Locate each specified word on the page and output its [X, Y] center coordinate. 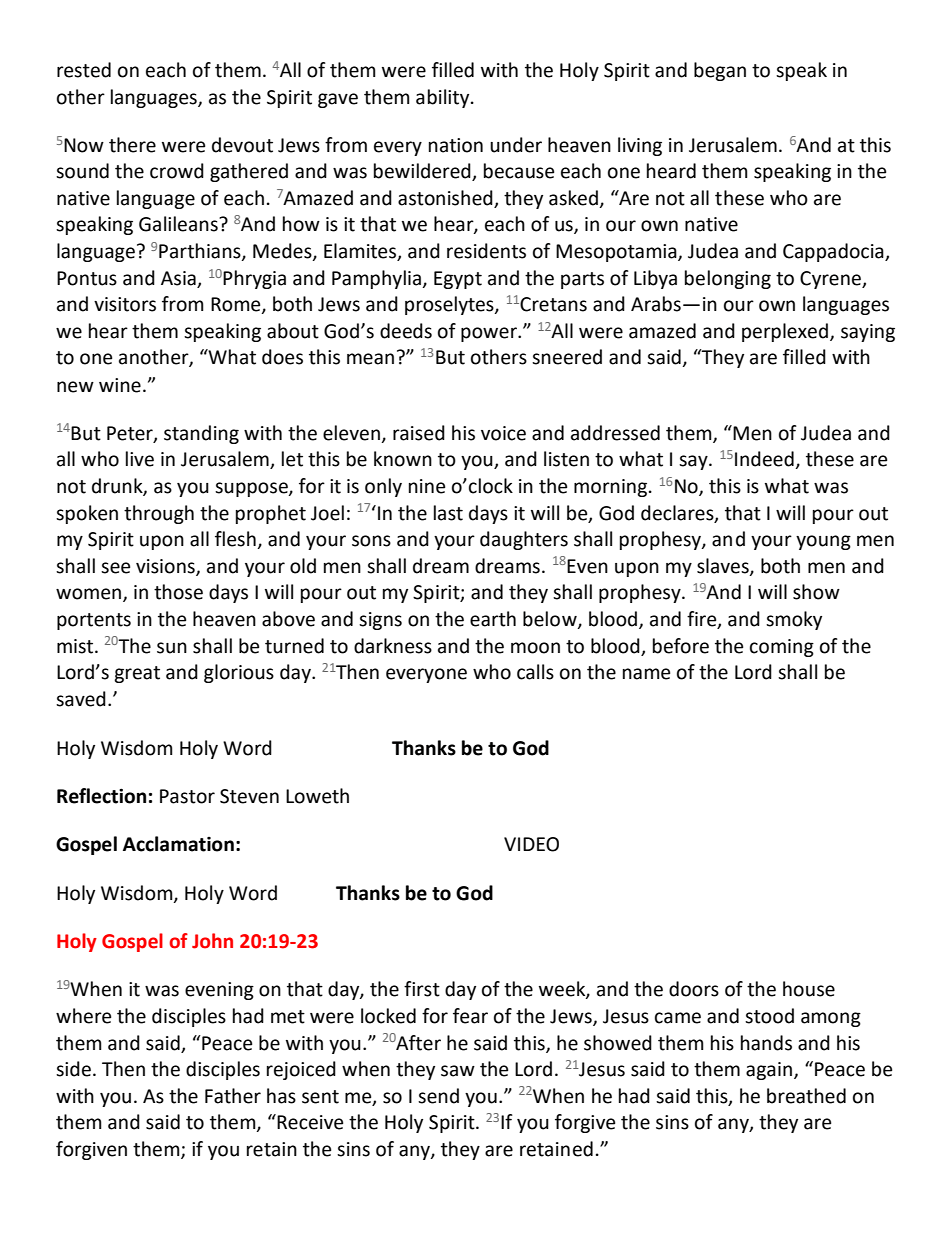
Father [233, 1096]
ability [444, 98]
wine [120, 385]
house [809, 989]
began [720, 71]
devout [242, 145]
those [178, 592]
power [490, 334]
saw [458, 1071]
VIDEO [531, 844]
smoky [794, 620]
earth [493, 619]
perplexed [786, 332]
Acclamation [178, 844]
